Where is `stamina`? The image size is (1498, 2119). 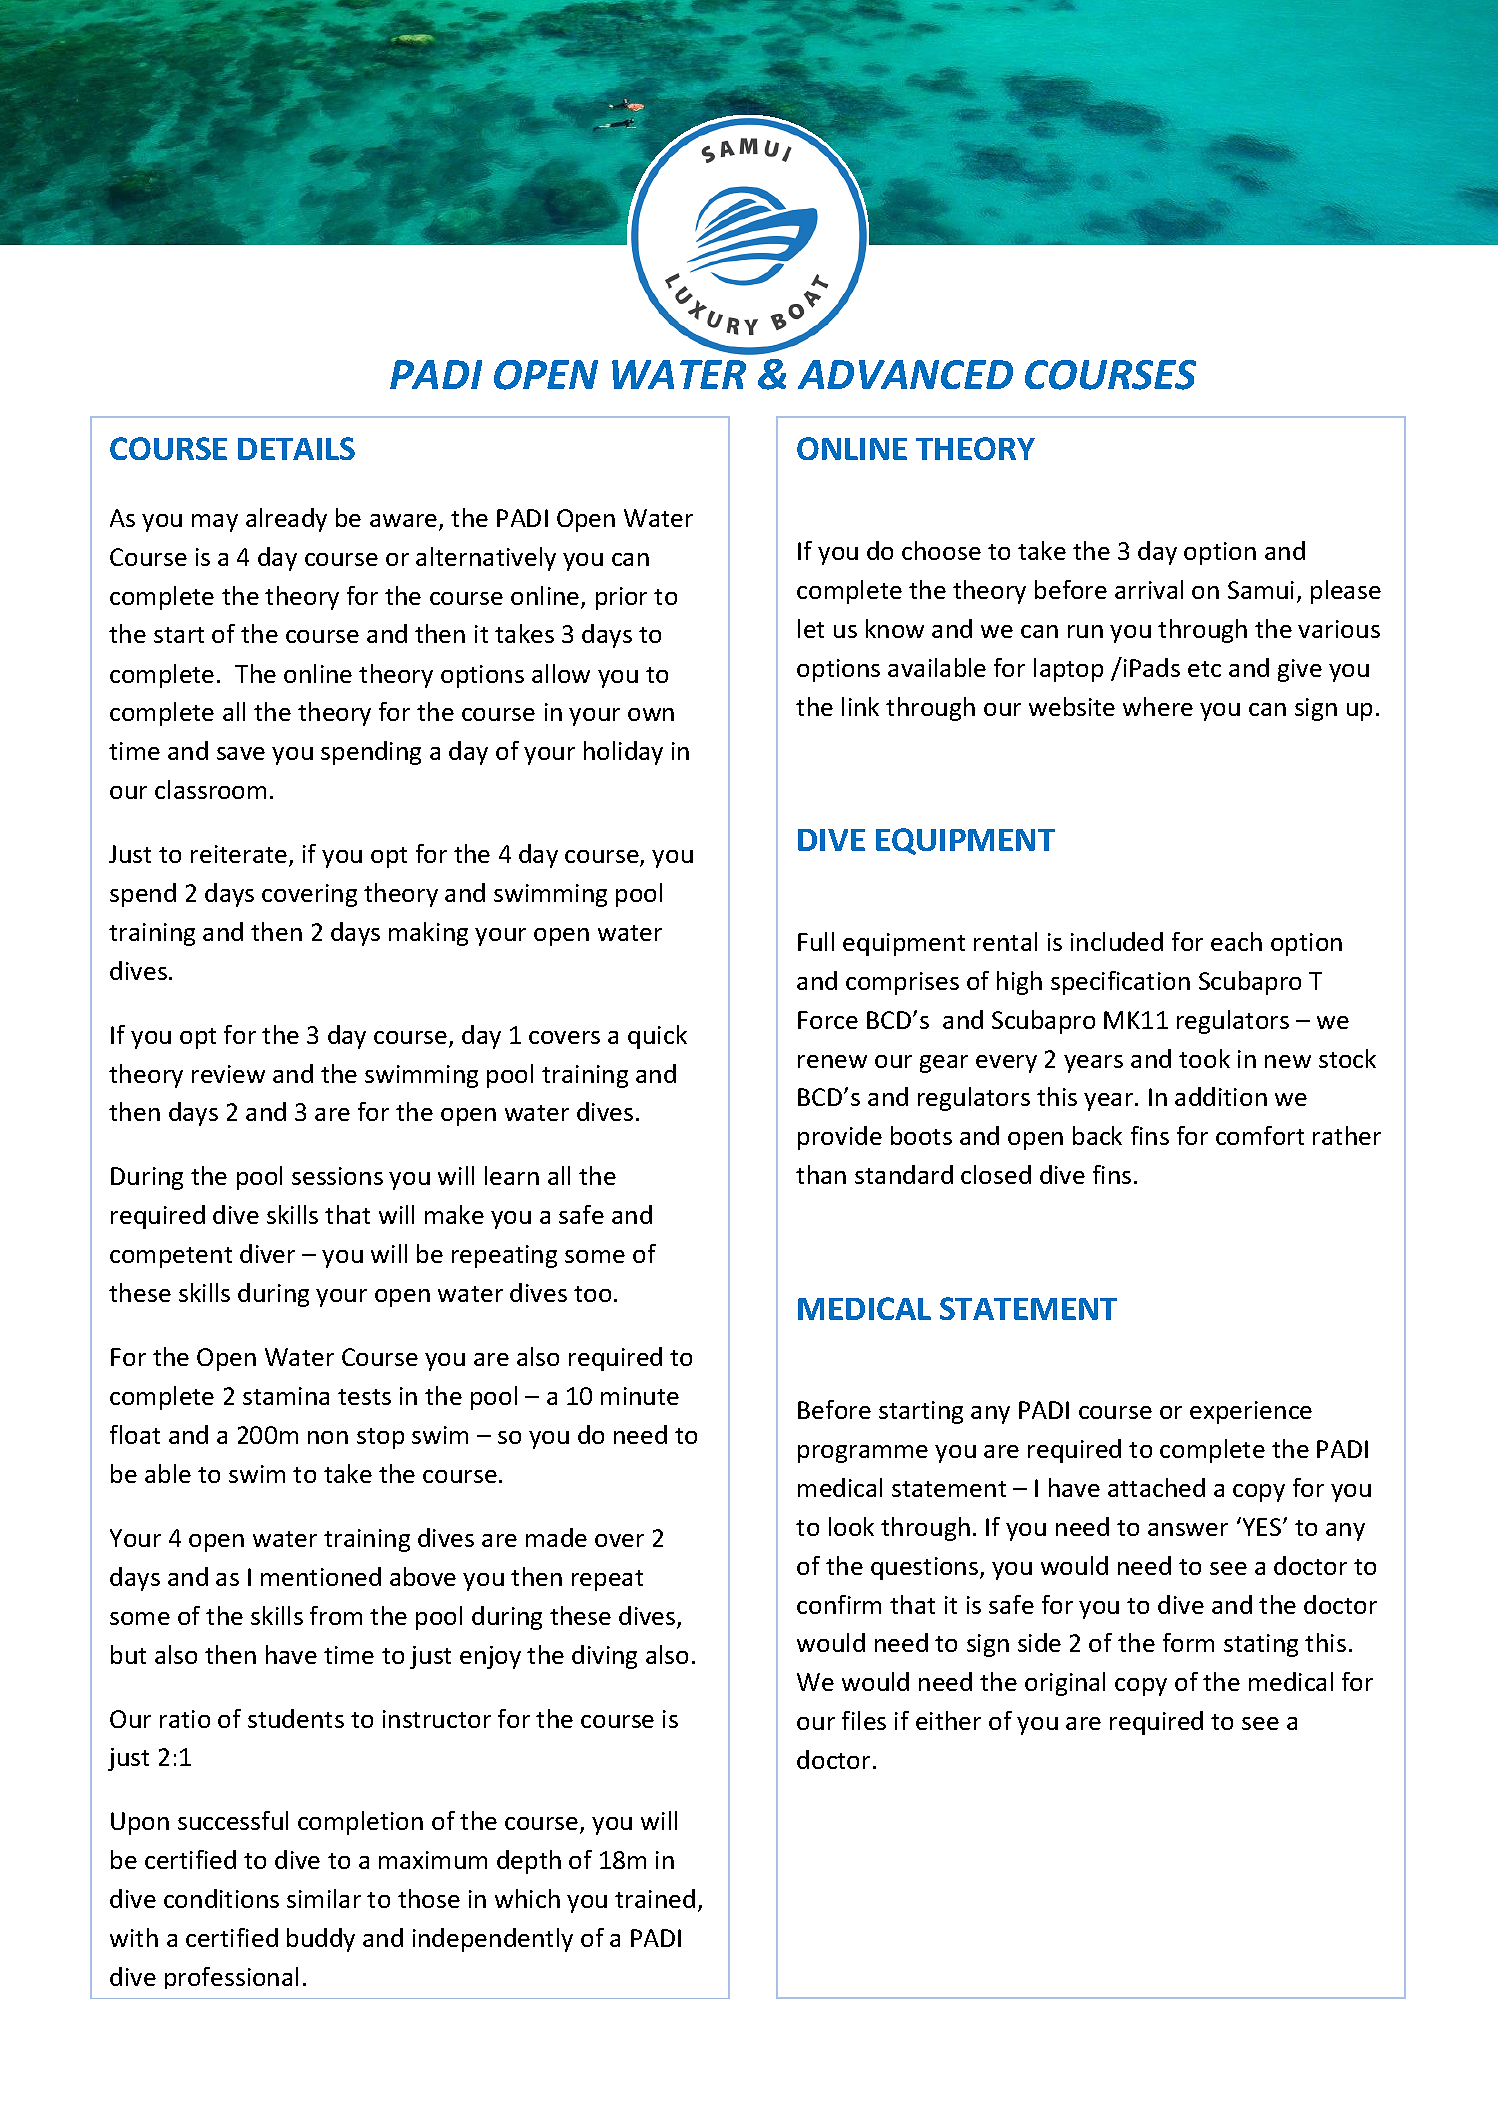 stamina is located at coordinates (286, 1396).
